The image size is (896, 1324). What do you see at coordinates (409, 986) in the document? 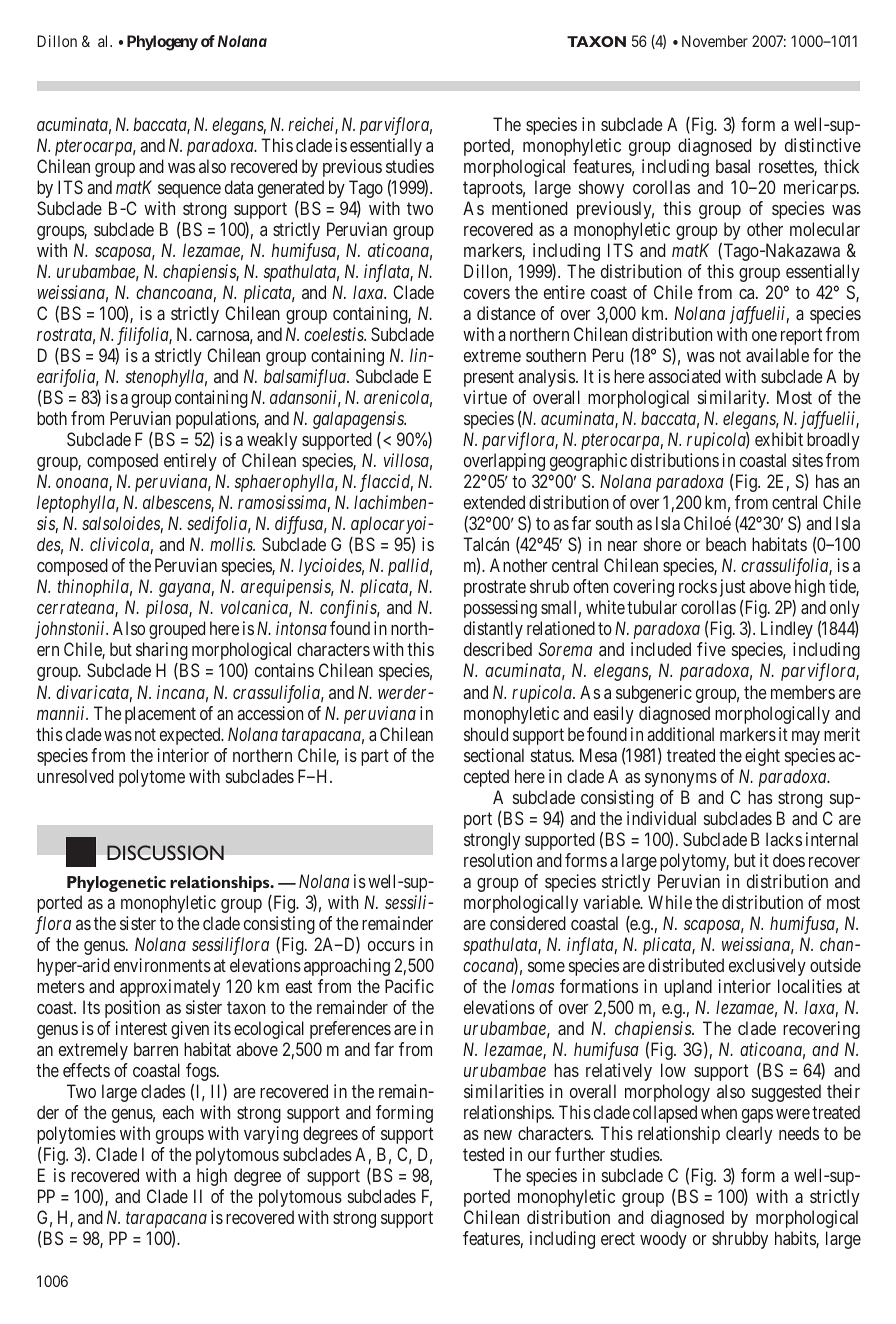
I see `Pacific` at bounding box center [409, 986].
